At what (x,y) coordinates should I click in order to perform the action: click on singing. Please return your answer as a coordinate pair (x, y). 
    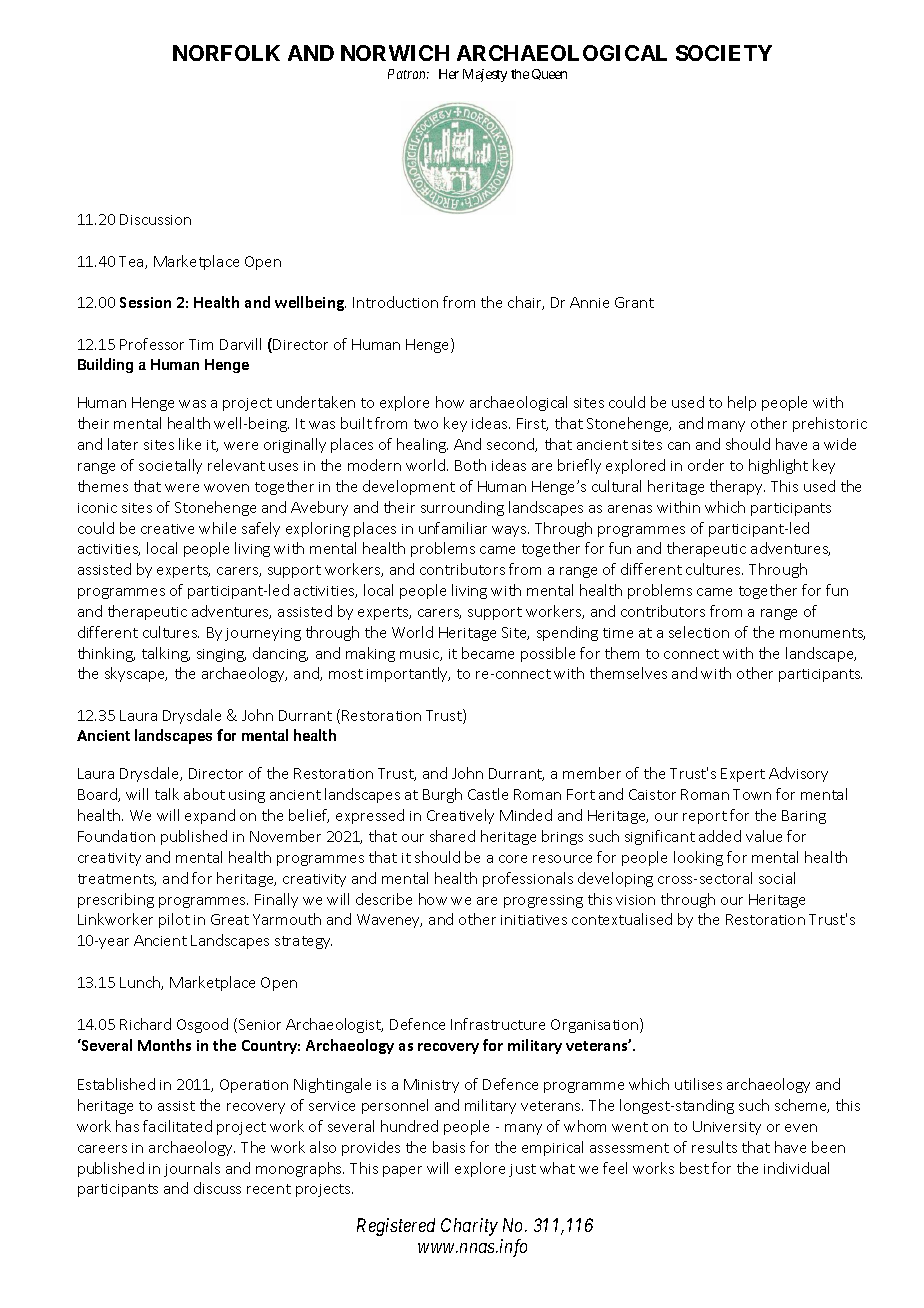
    Looking at the image, I should click on (221, 655).
